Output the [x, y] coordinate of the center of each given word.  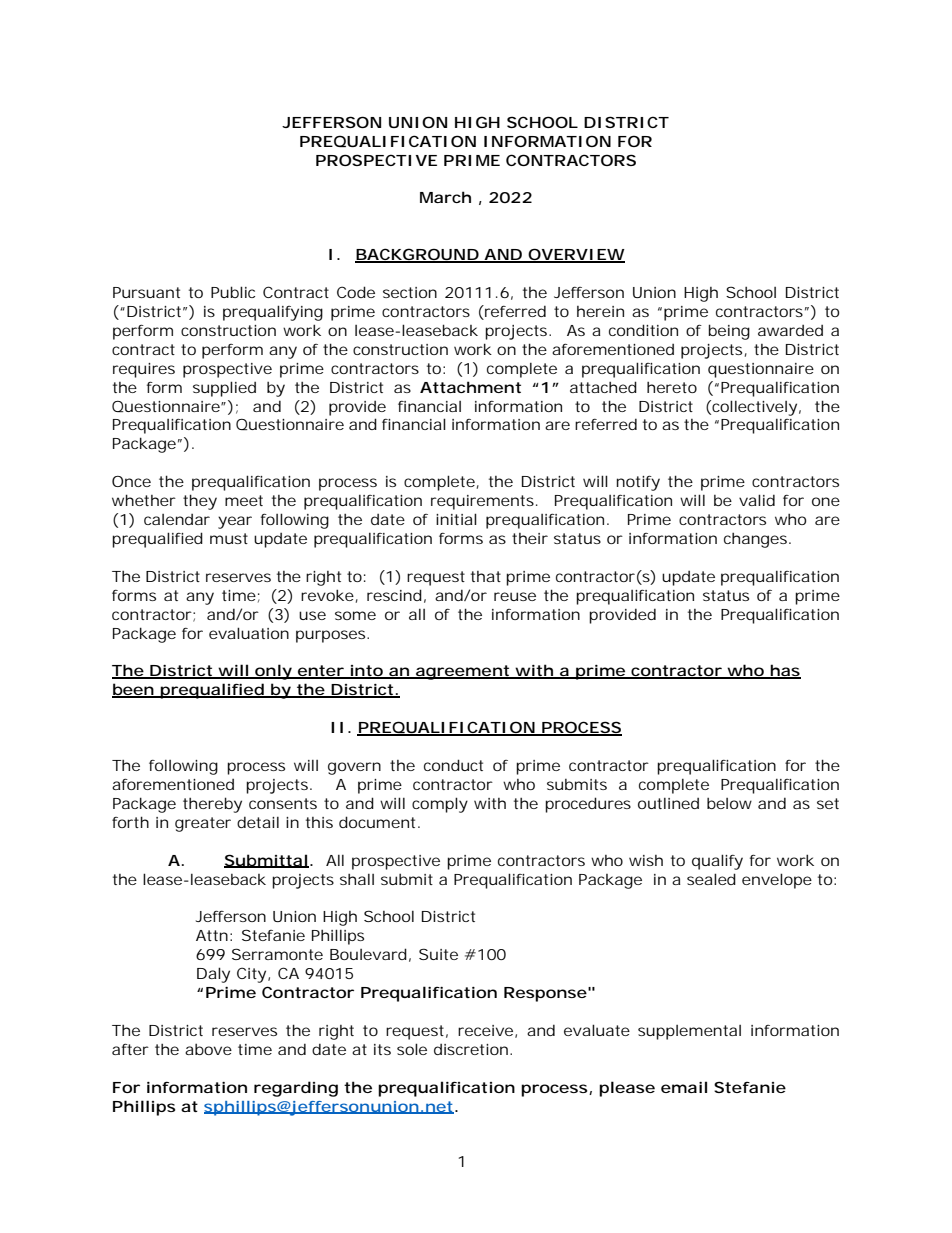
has [784, 671]
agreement [463, 672]
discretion [471, 1049]
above [208, 1049]
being [729, 332]
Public [233, 292]
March [445, 197]
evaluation [249, 633]
